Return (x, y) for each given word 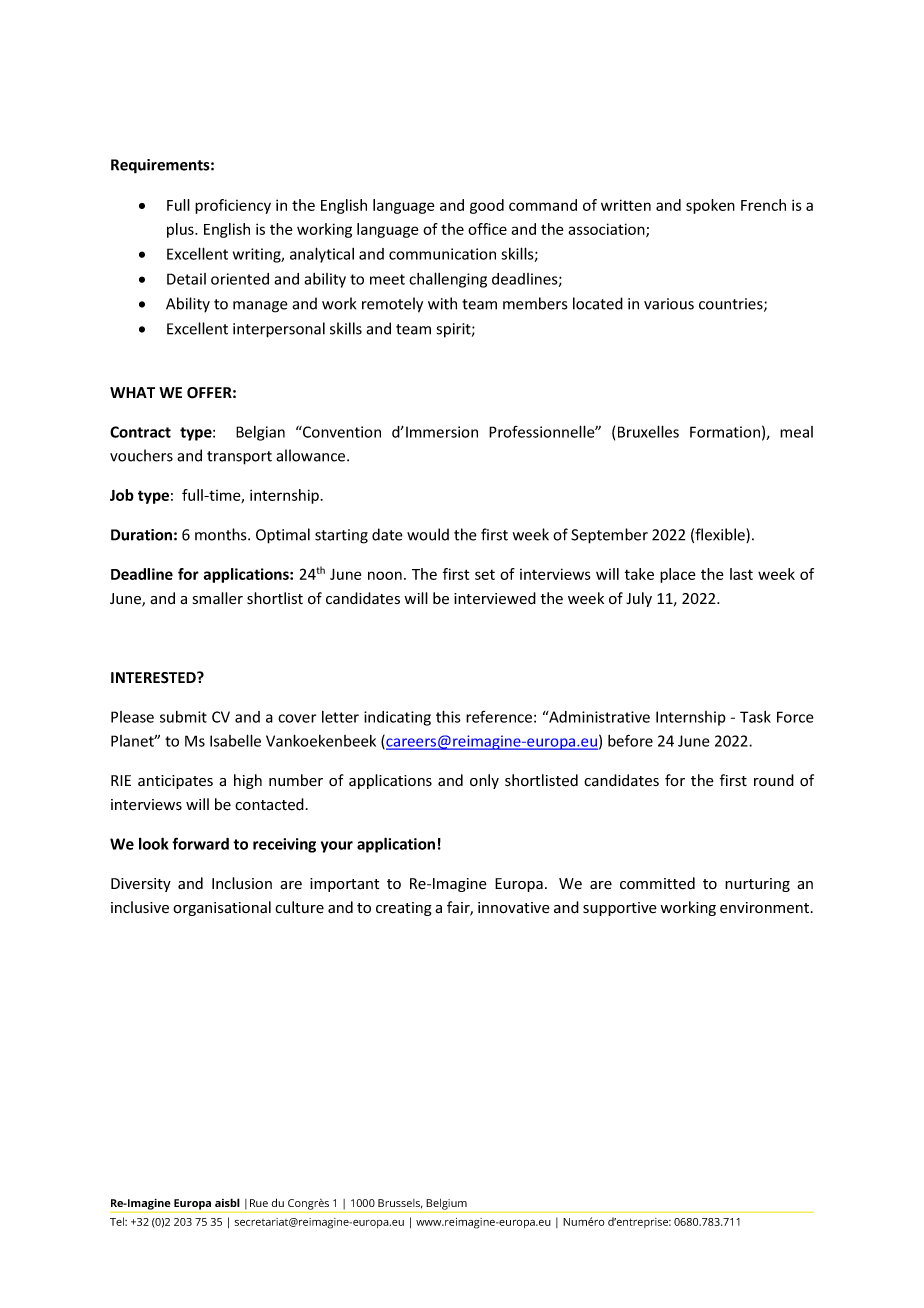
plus (181, 230)
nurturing (757, 885)
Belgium (446, 1204)
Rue (259, 1203)
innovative (514, 908)
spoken (710, 206)
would (428, 534)
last (741, 574)
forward (200, 843)
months (222, 534)
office (487, 229)
